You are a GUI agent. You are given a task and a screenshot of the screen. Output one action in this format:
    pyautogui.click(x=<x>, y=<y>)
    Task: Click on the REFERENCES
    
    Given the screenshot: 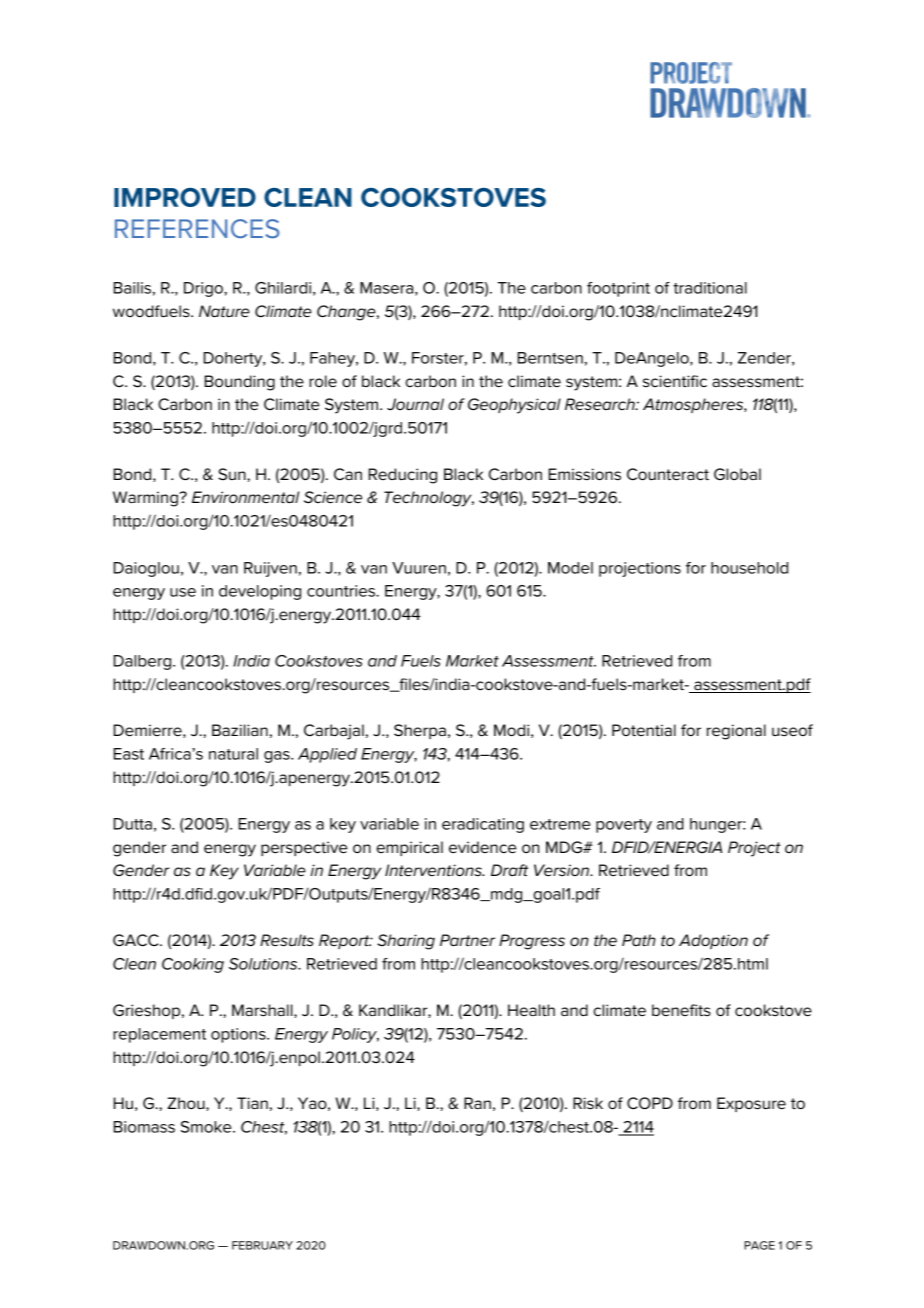 What is the action you would take?
    pyautogui.click(x=197, y=229)
